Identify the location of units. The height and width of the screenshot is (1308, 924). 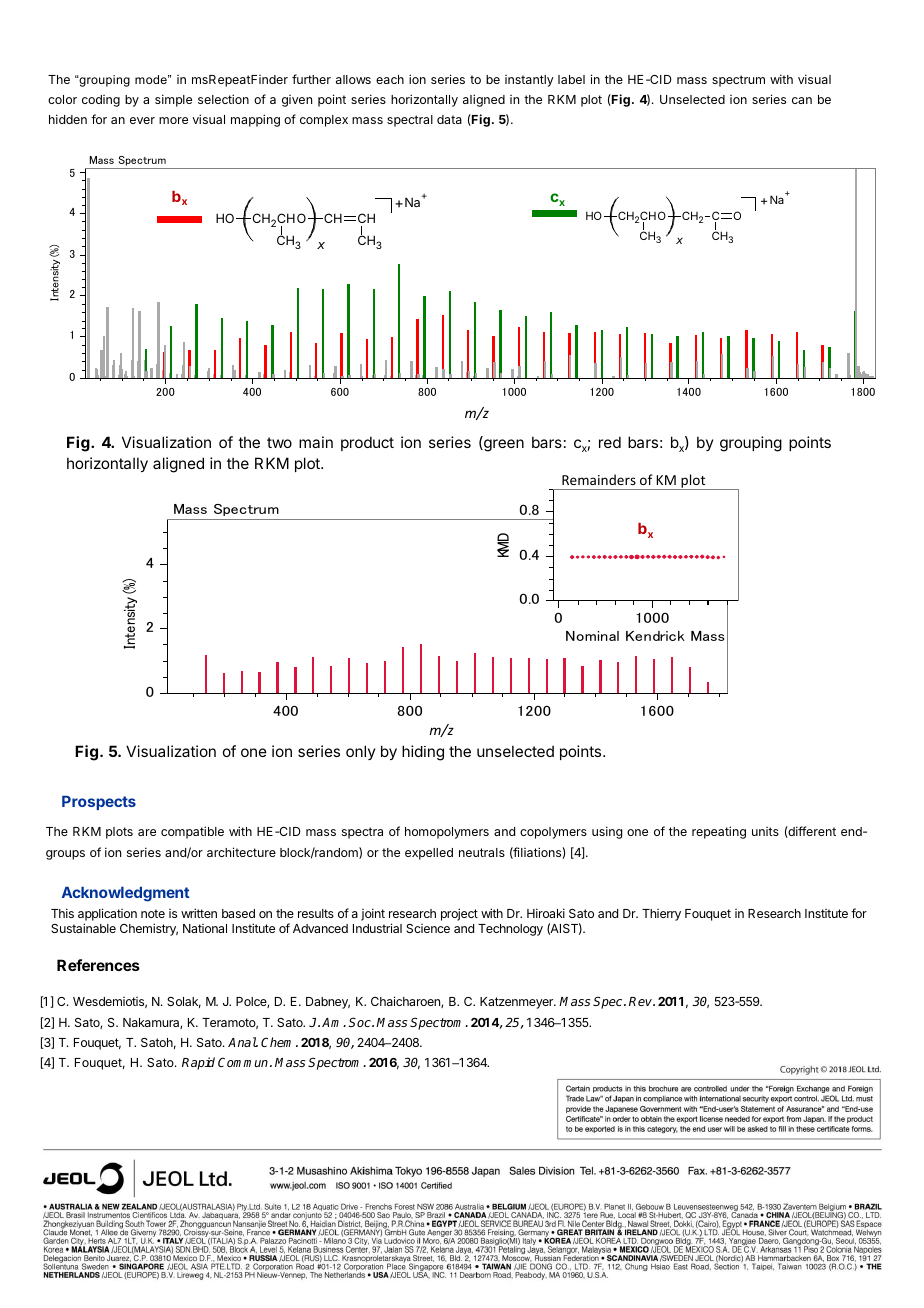
(765, 831).
